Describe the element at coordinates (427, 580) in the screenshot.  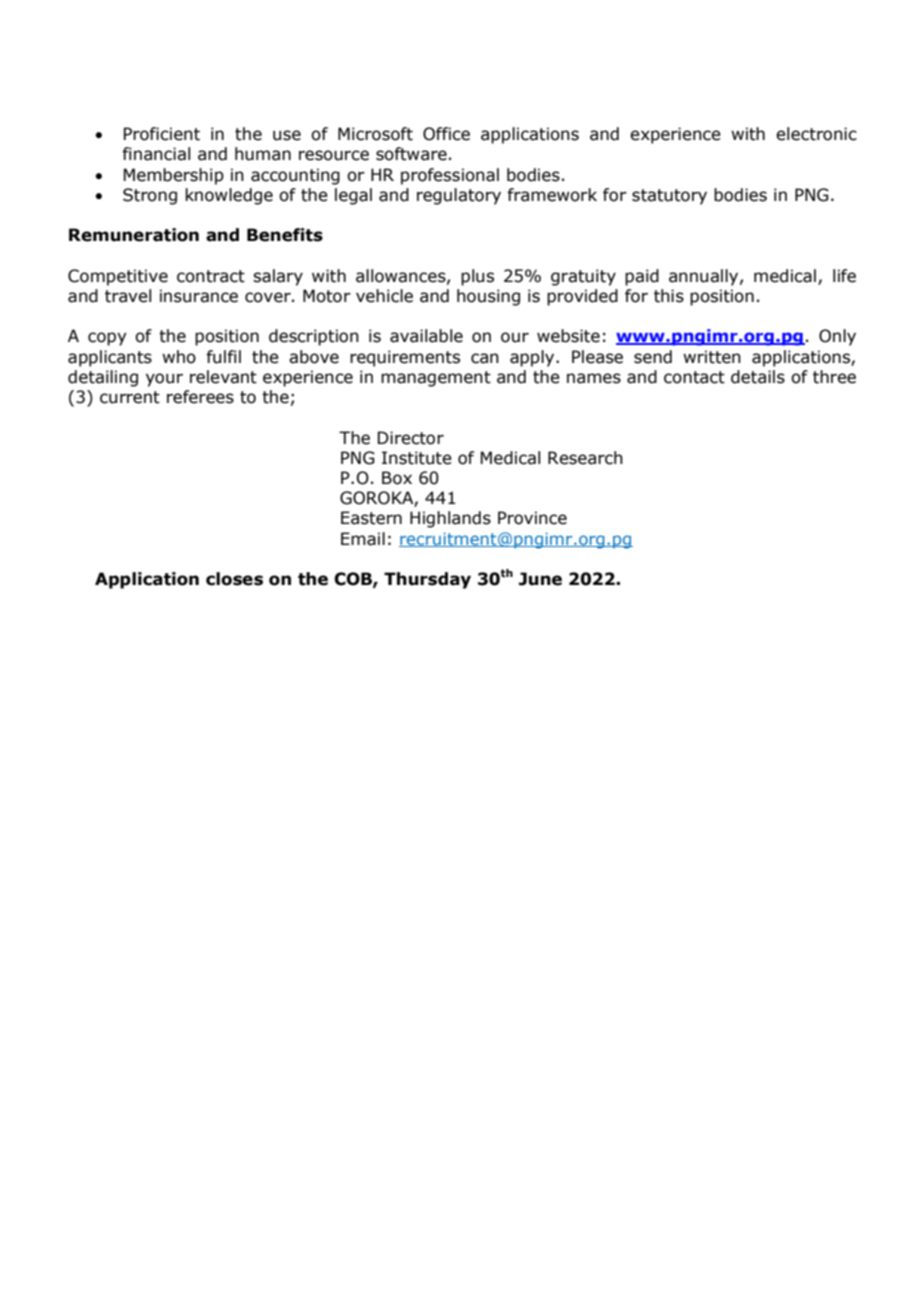
I see `Thursday` at that location.
